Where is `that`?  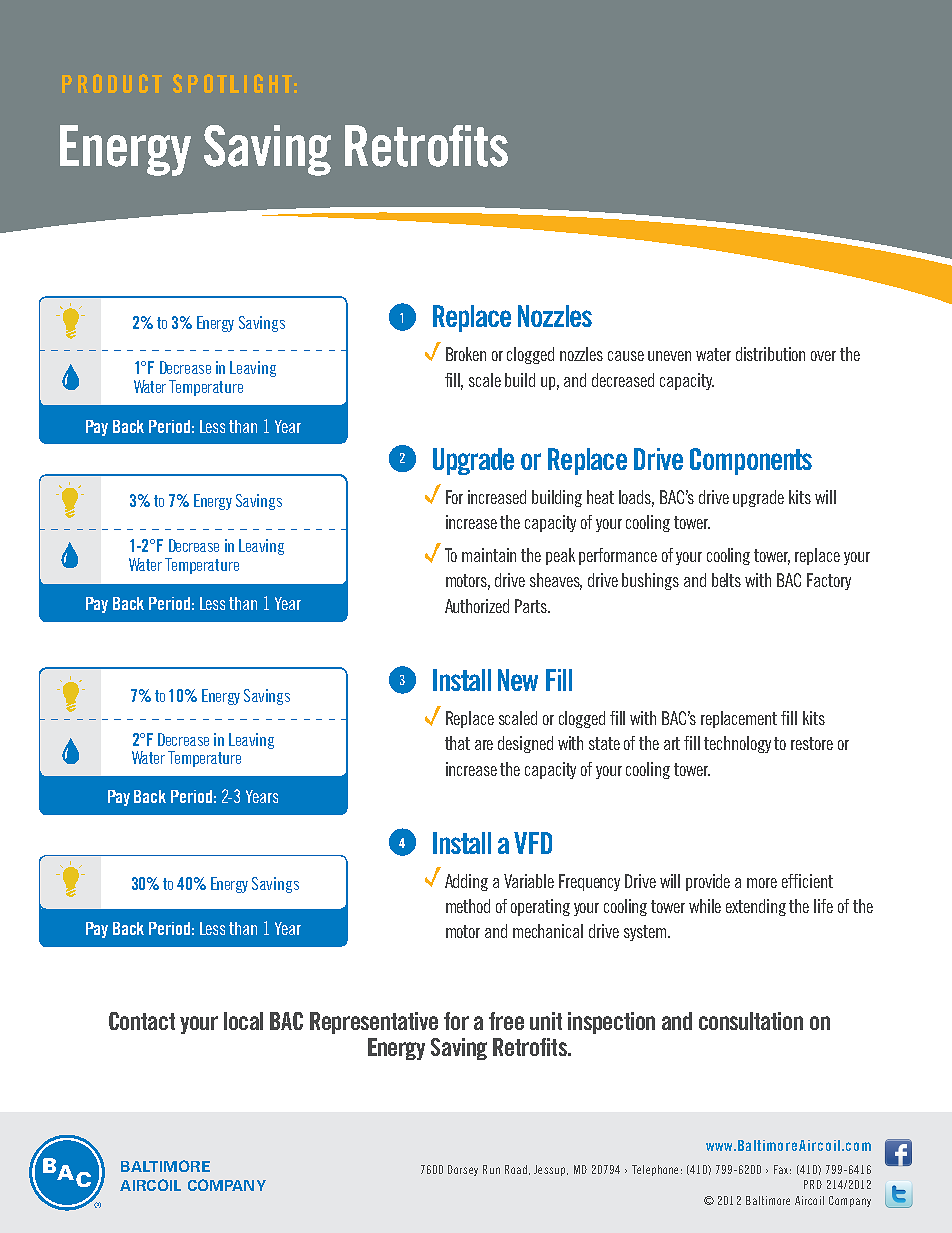 that is located at coordinates (457, 743).
